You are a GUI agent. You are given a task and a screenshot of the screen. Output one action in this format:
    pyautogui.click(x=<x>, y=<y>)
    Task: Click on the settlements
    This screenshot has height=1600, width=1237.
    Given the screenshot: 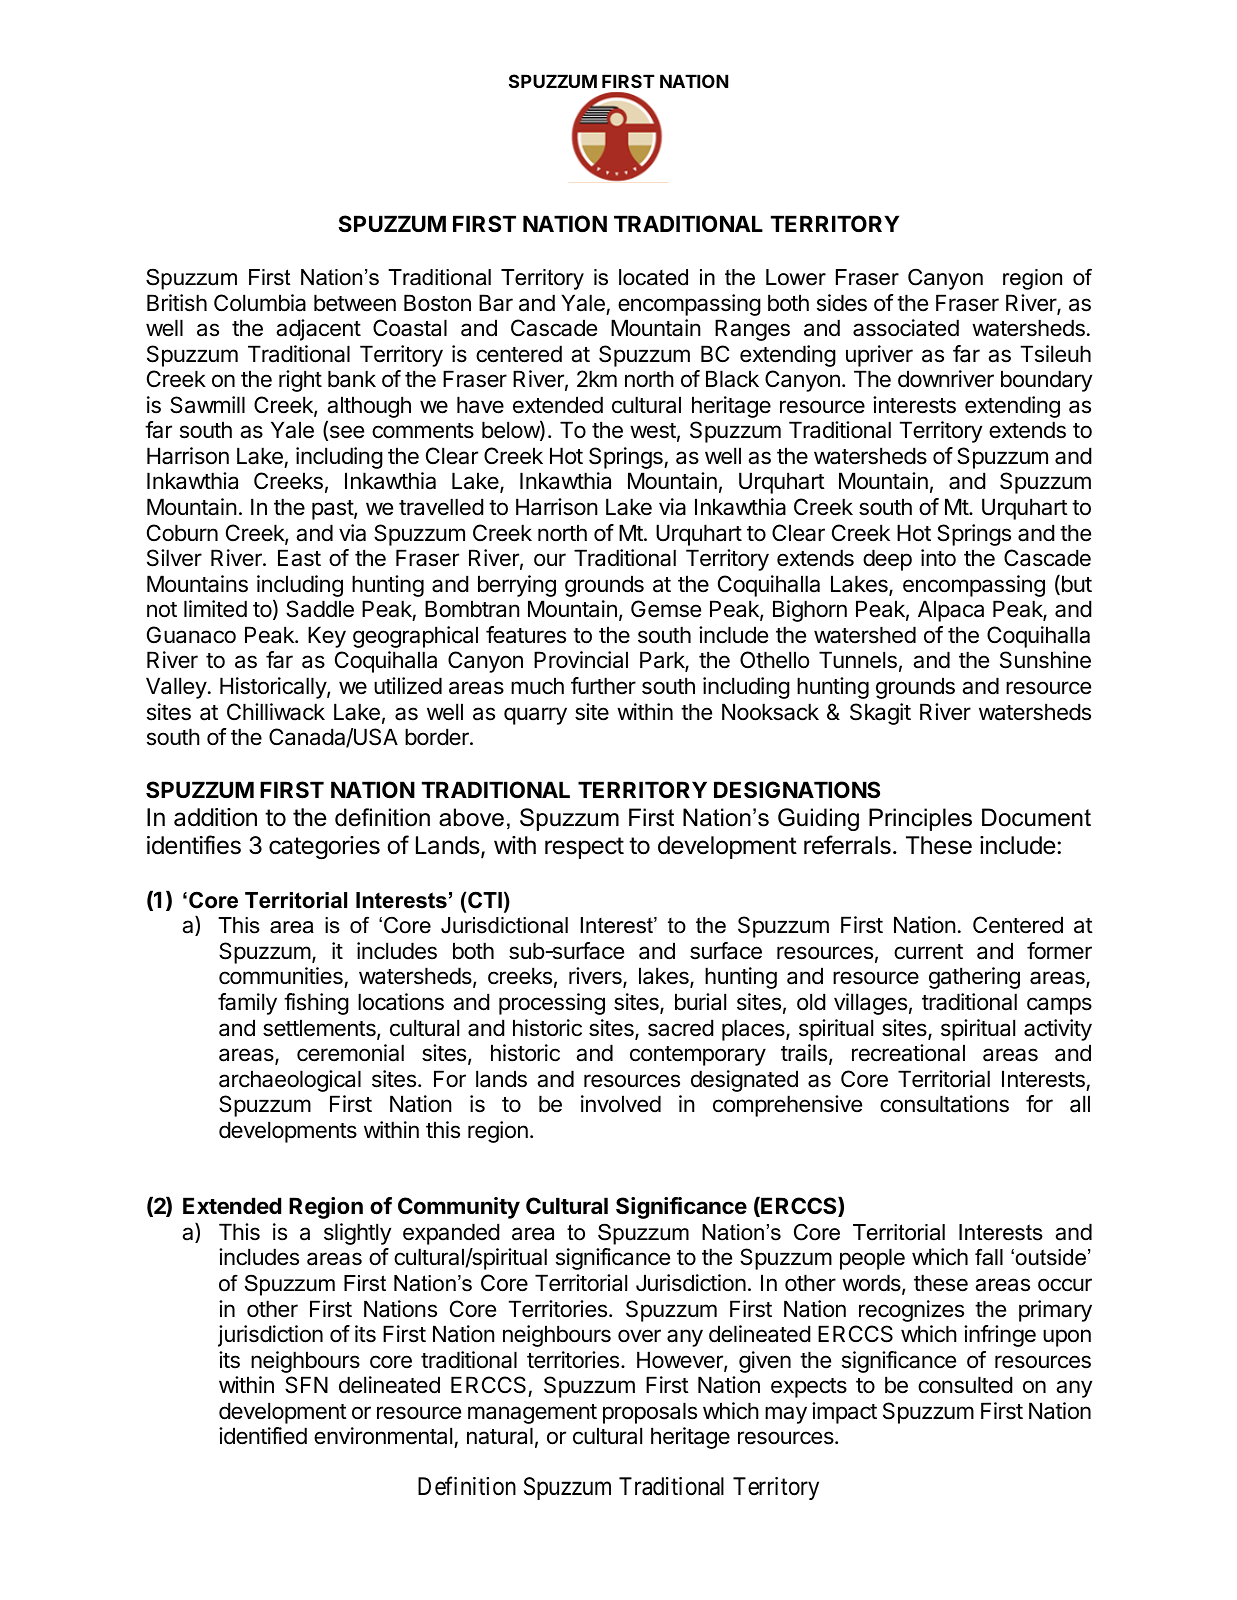 What is the action you would take?
    pyautogui.click(x=320, y=1029)
